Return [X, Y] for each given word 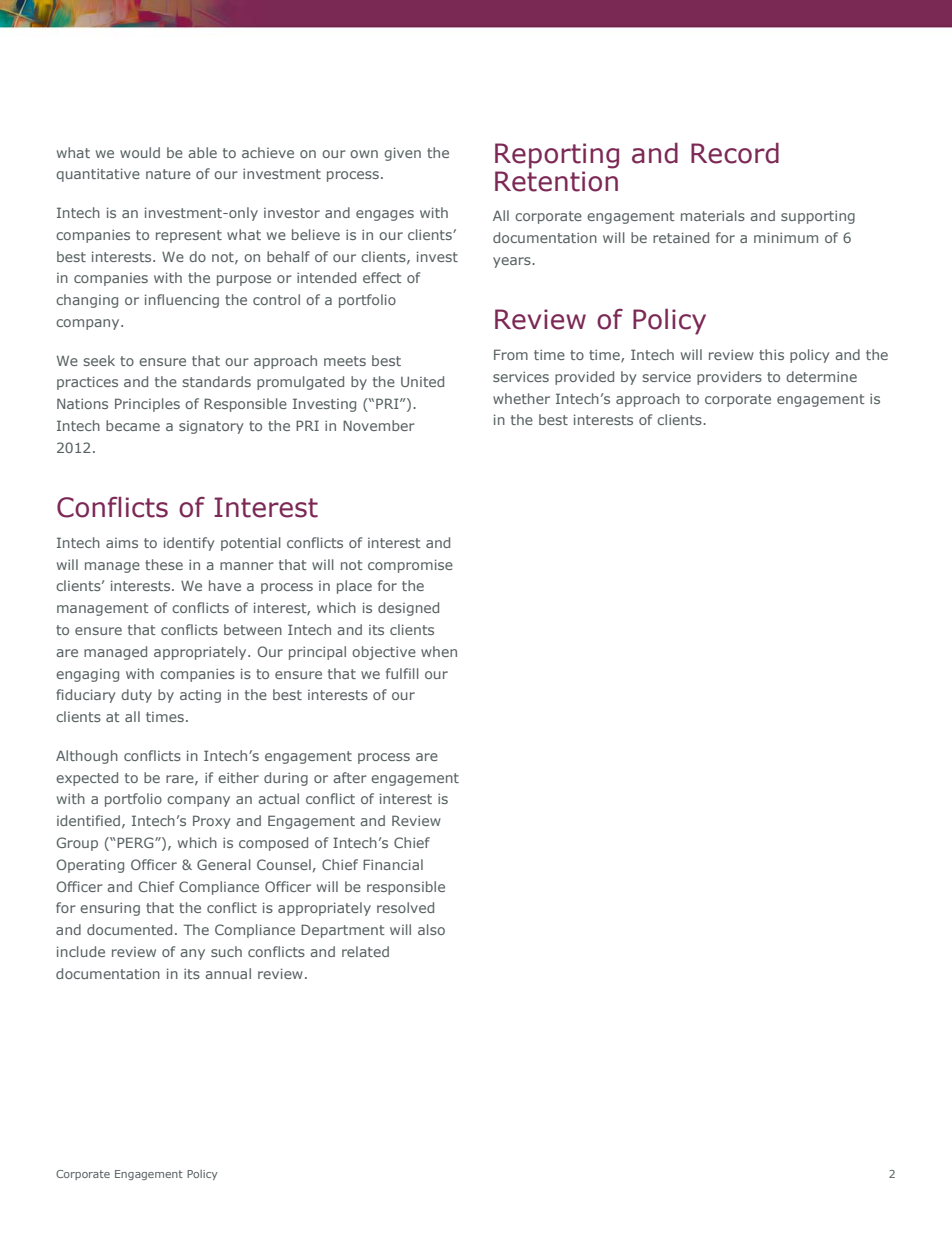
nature [168, 174]
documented [129, 929]
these [164, 564]
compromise [410, 566]
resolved [405, 907]
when [439, 651]
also [431, 929]
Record [735, 153]
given [402, 154]
